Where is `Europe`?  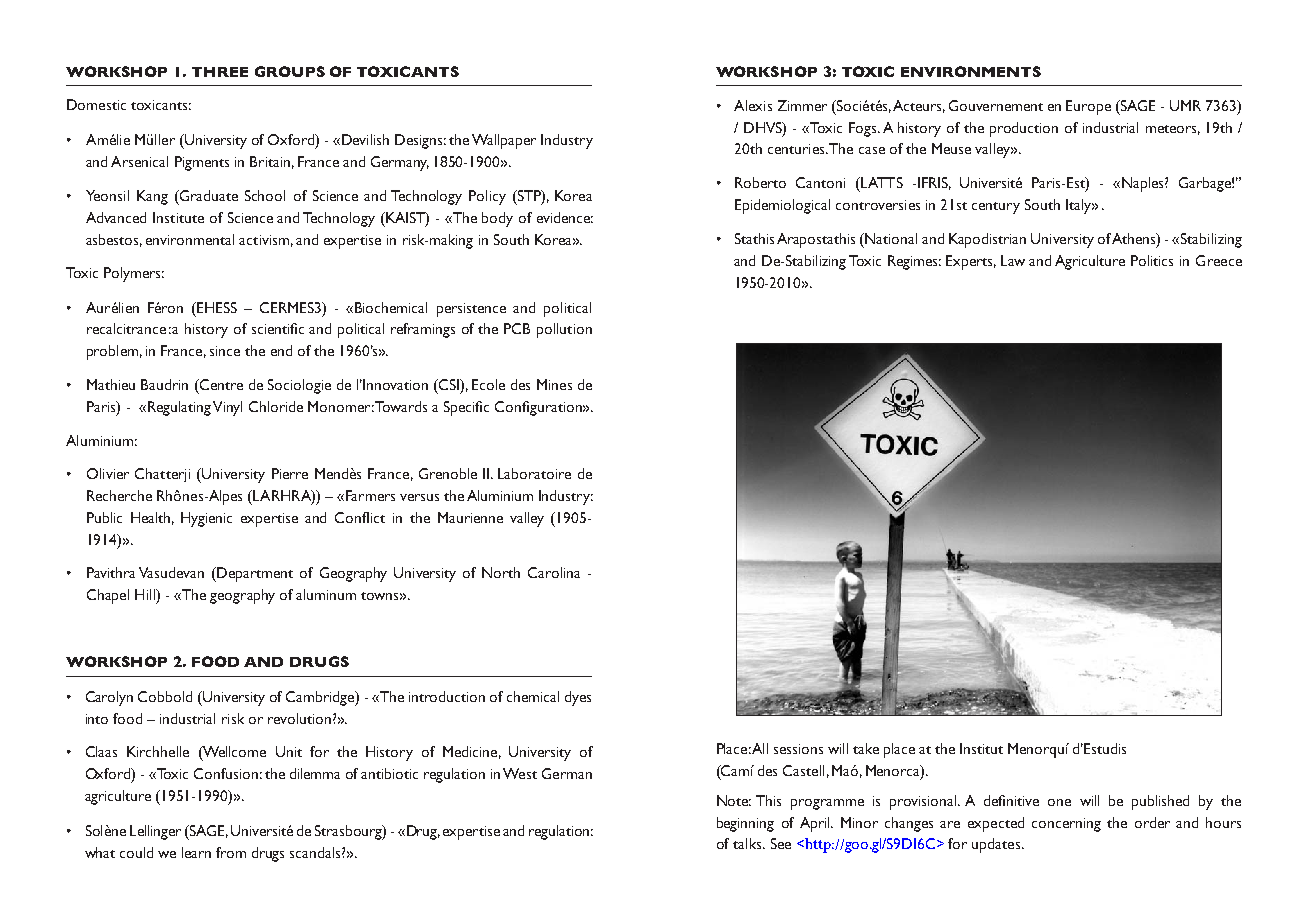
Europe is located at coordinates (1088, 107).
